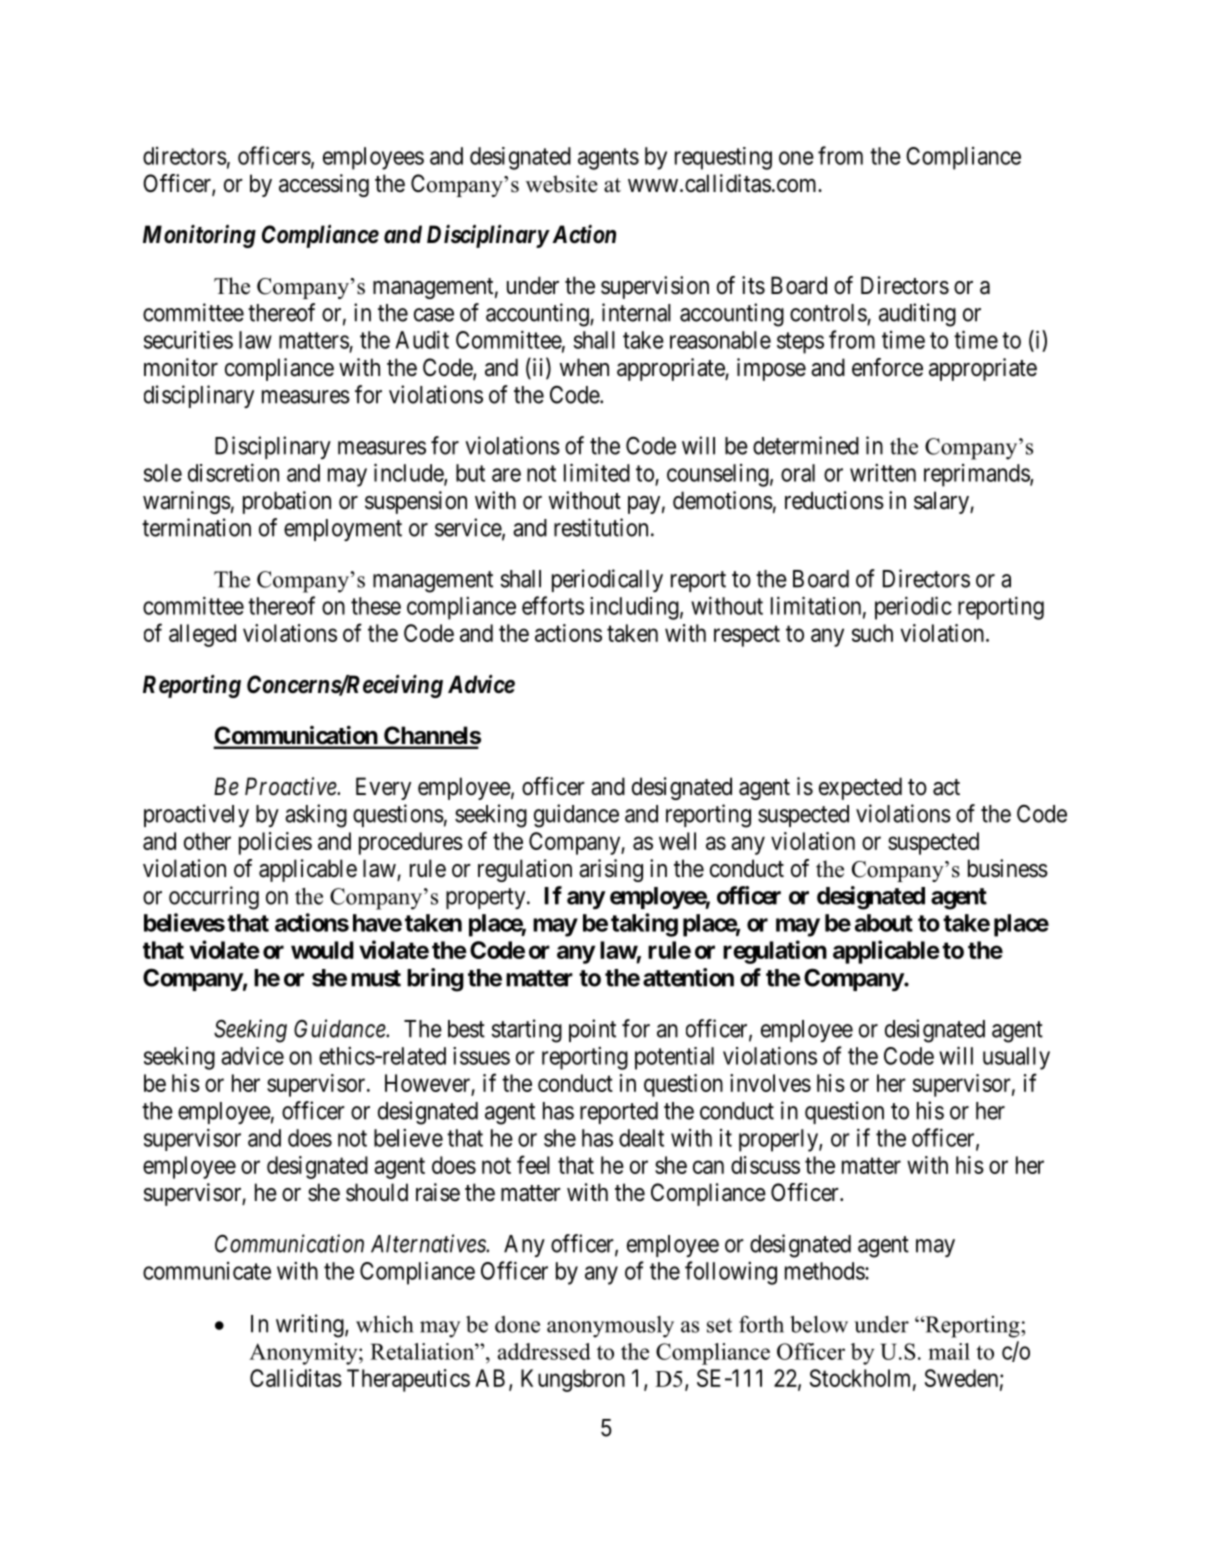  What do you see at coordinates (562, 184) in the screenshot?
I see `website` at bounding box center [562, 184].
